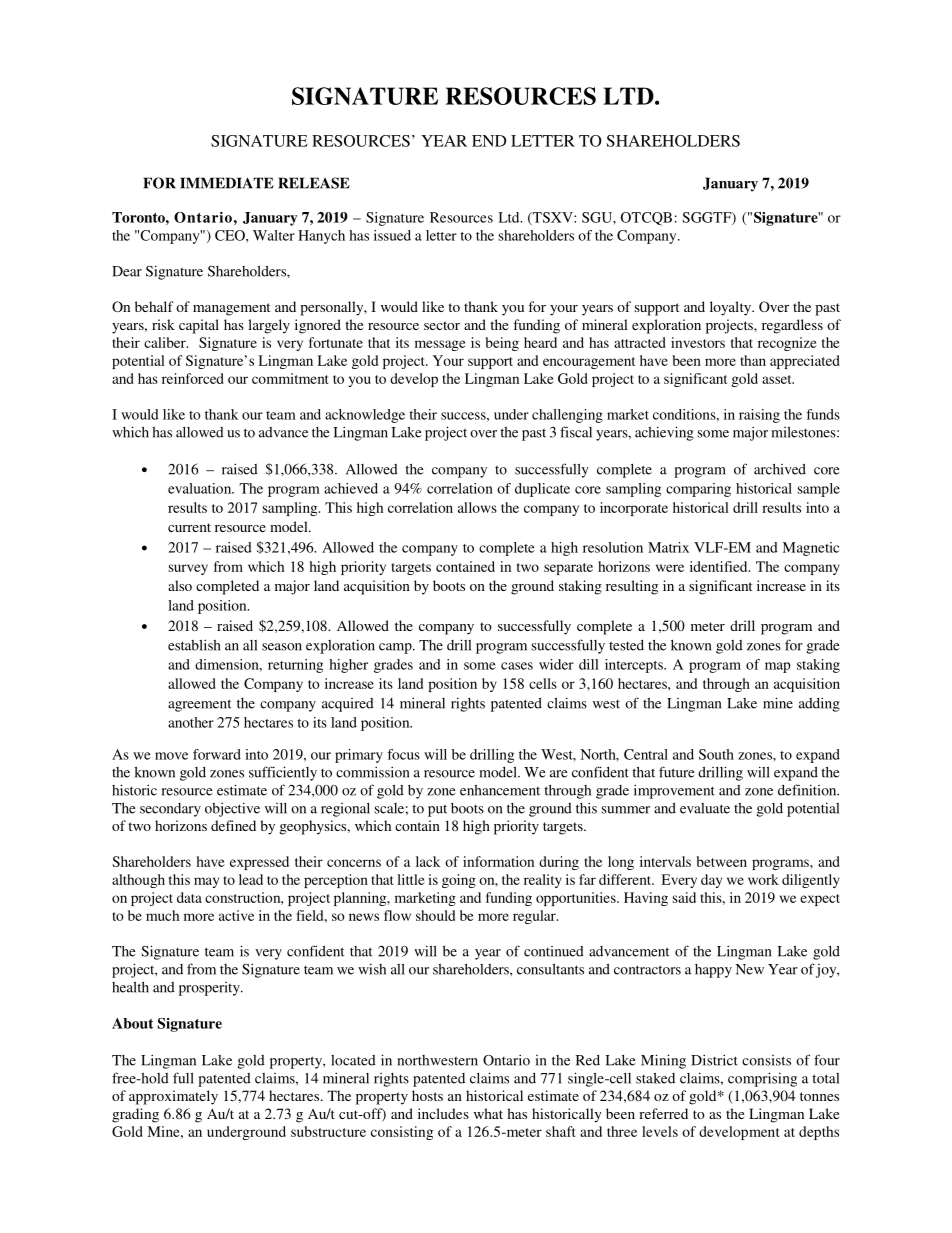  Describe the element at coordinates (173, 1097) in the screenshot. I see `approximately` at that location.
